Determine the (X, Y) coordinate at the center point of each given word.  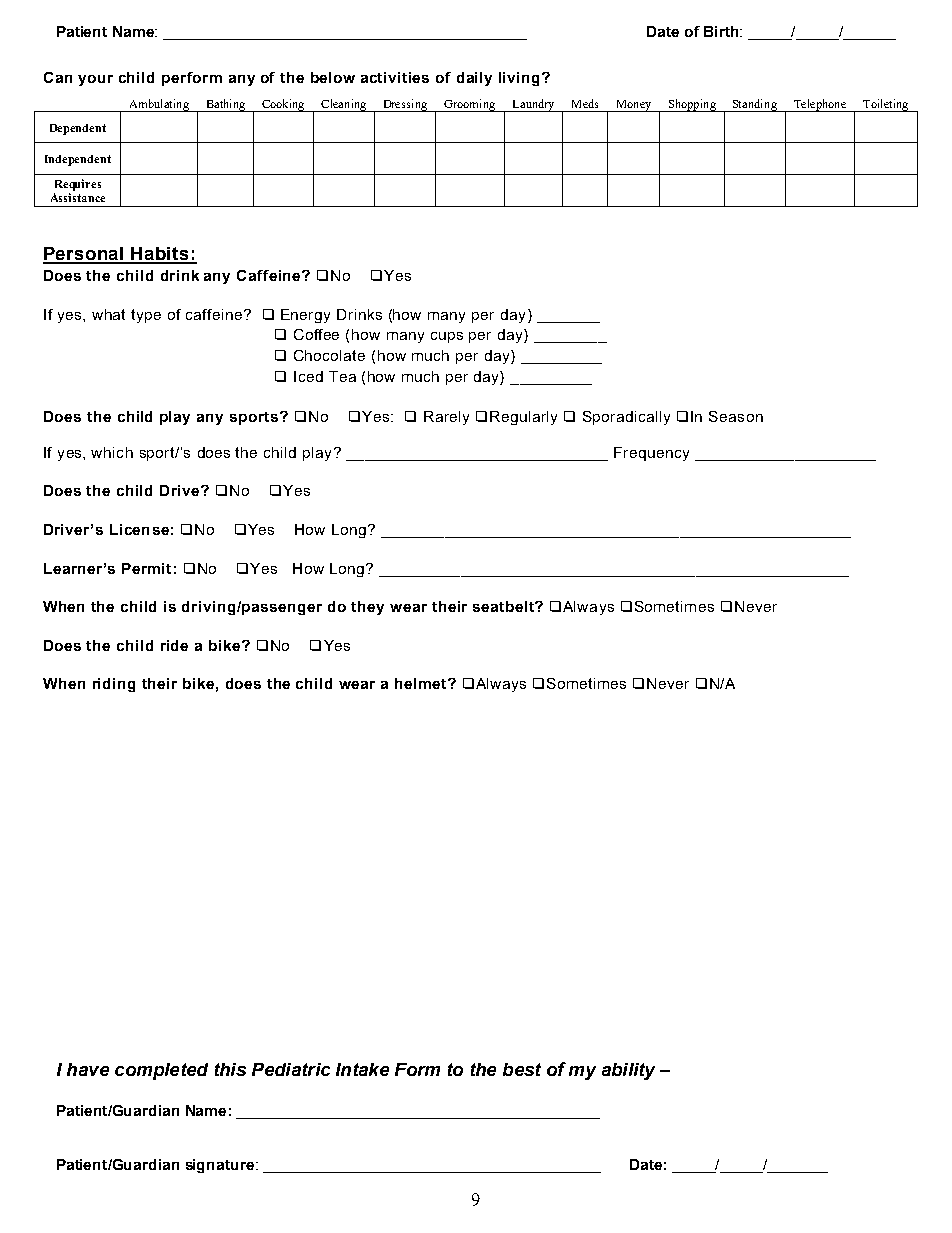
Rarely (446, 418)
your (95, 80)
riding (114, 685)
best (522, 1069)
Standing (755, 105)
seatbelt (504, 606)
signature (221, 1166)
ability (628, 1071)
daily (474, 79)
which (112, 452)
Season (736, 416)
